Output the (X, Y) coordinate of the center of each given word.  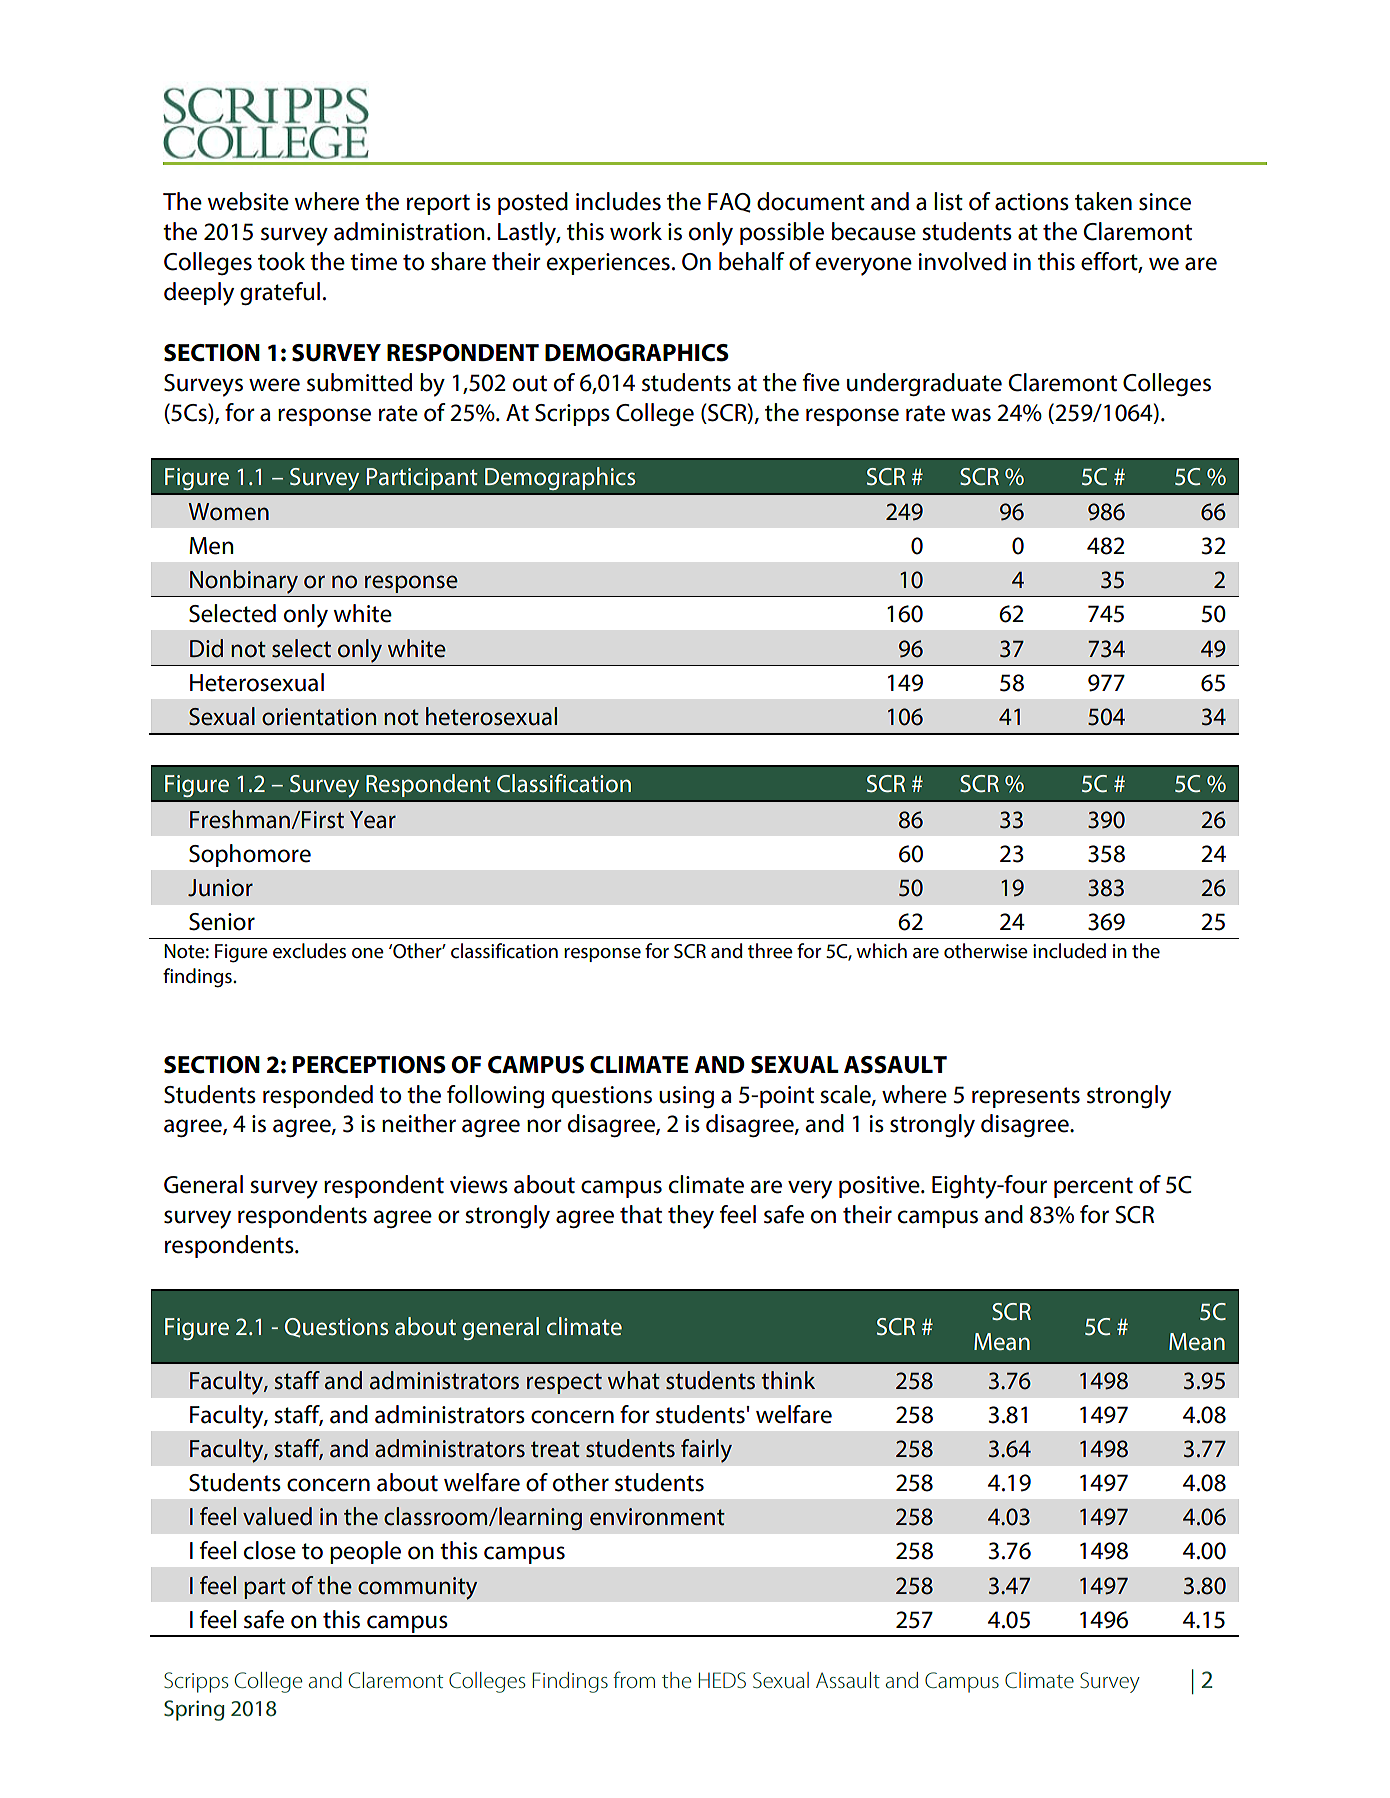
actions (1032, 202)
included (1069, 951)
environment (657, 1517)
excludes (309, 951)
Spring (194, 1710)
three (770, 951)
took (281, 261)
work (636, 231)
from (634, 1679)
